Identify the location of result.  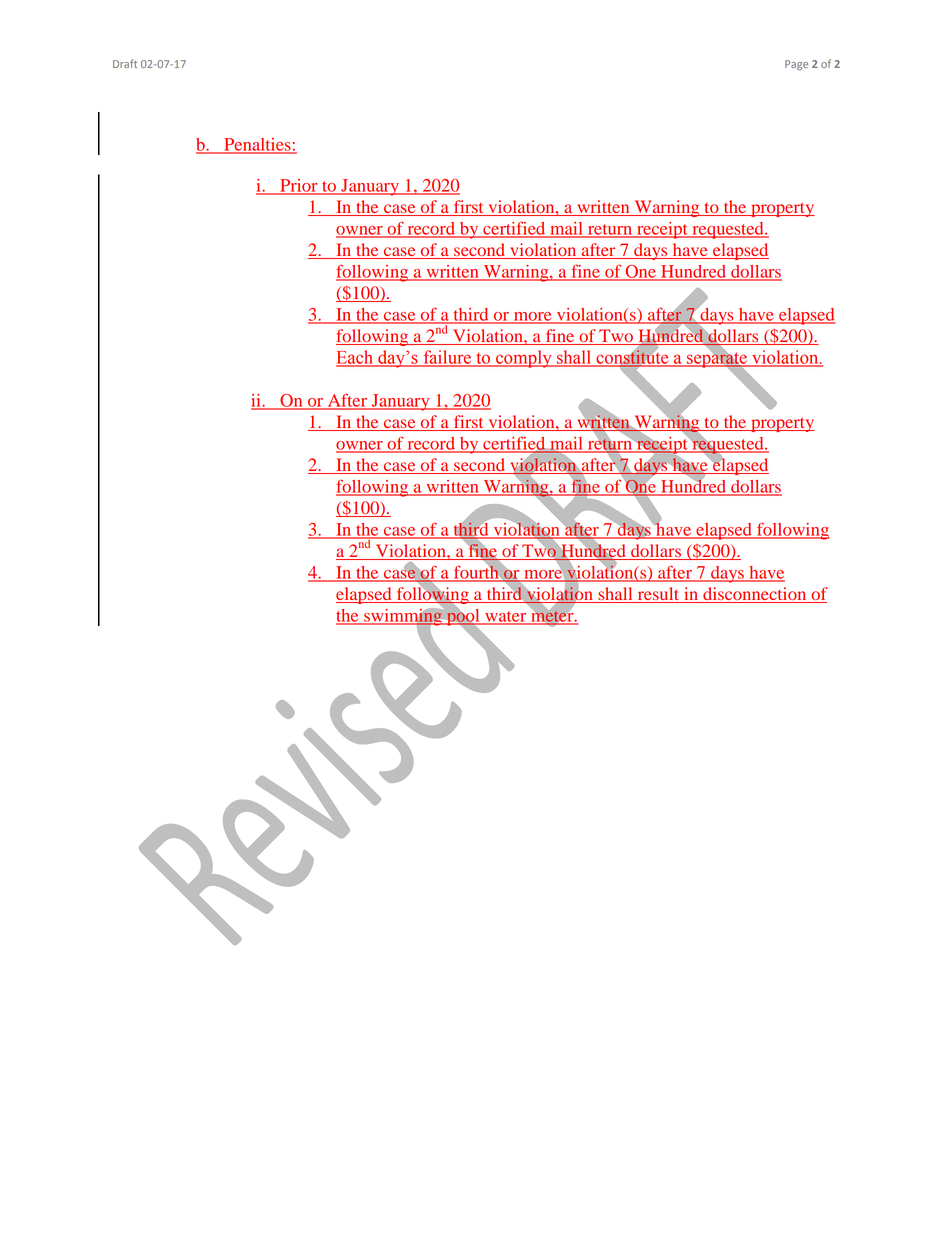
(658, 593).
